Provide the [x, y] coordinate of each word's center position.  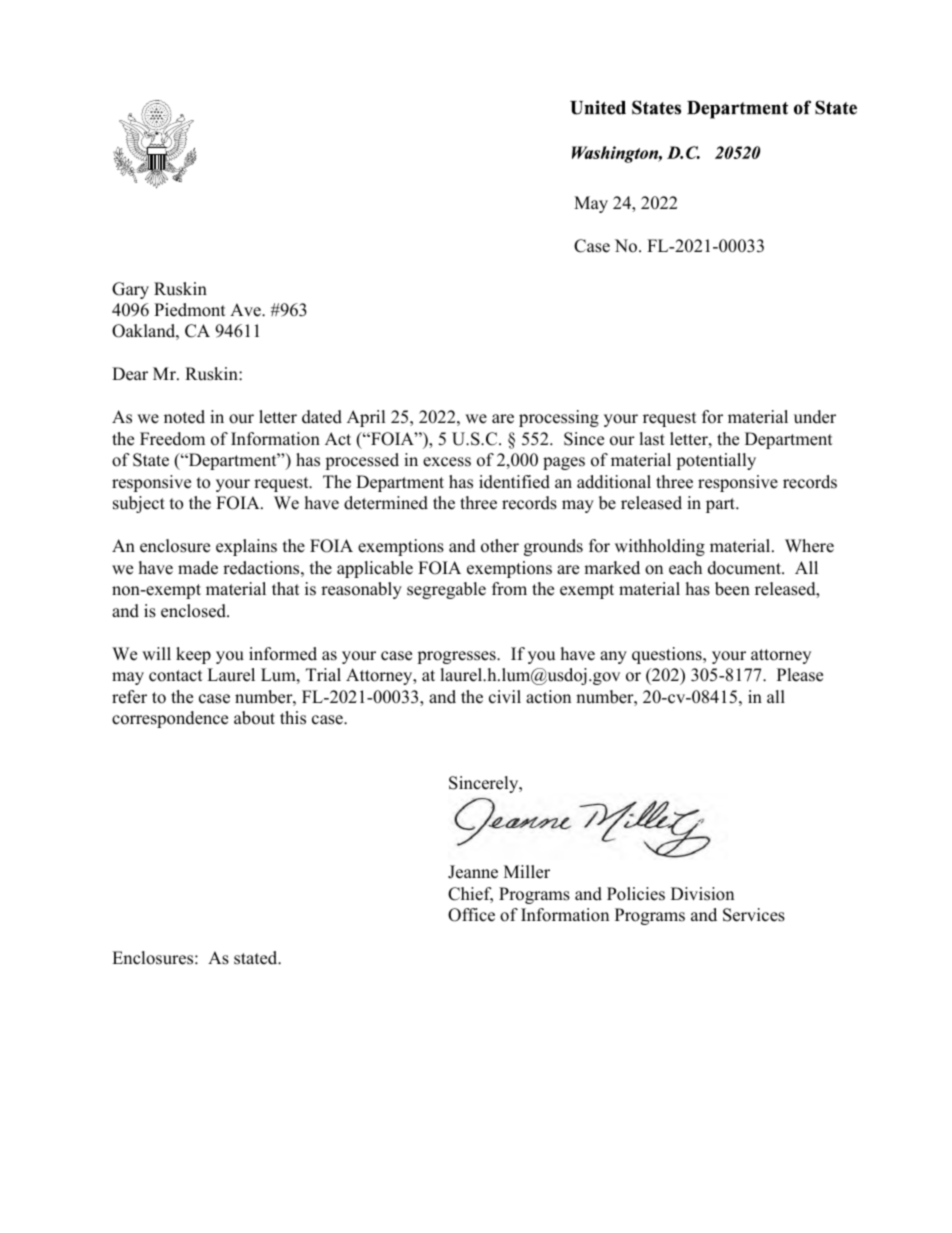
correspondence [170, 719]
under [815, 417]
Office [471, 915]
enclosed [194, 611]
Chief [470, 895]
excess [447, 462]
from [509, 589]
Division [702, 894]
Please [800, 675]
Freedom [172, 439]
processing [559, 418]
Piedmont [190, 310]
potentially [716, 461]
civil [505, 697]
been [732, 589]
